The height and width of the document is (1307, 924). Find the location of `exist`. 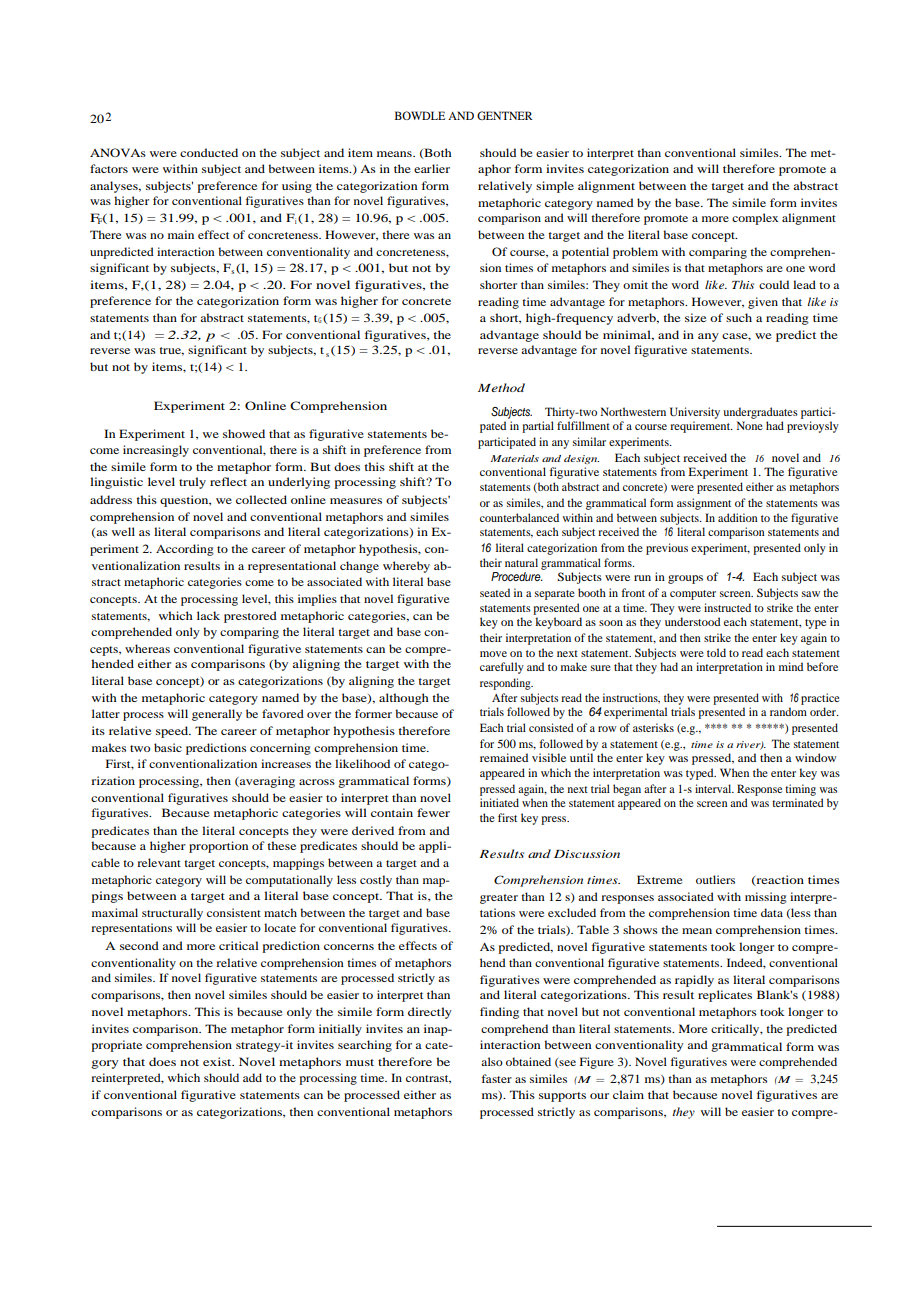

exist is located at coordinates (218, 1061).
